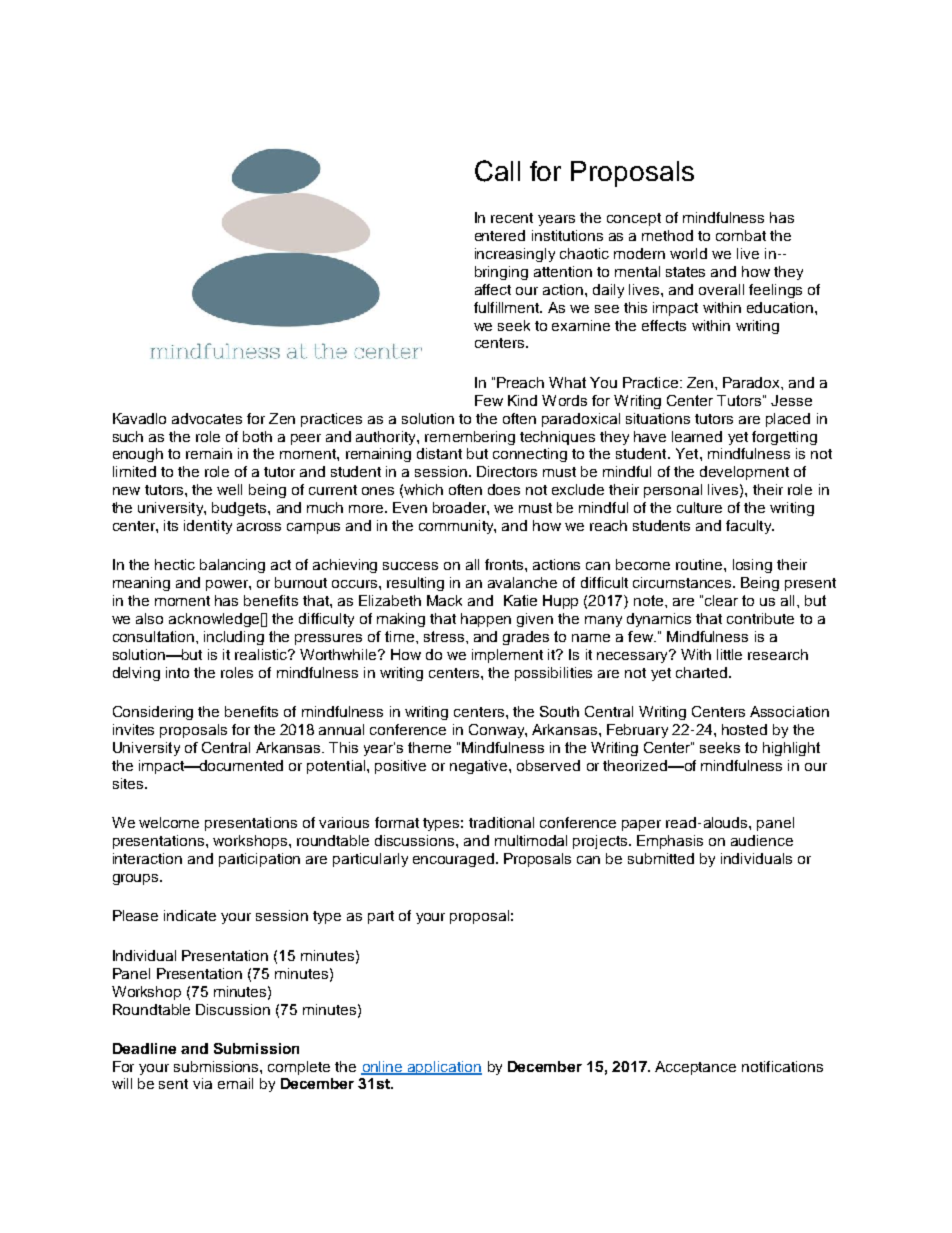  Describe the element at coordinates (512, 218) in the image. I see `recent` at that location.
